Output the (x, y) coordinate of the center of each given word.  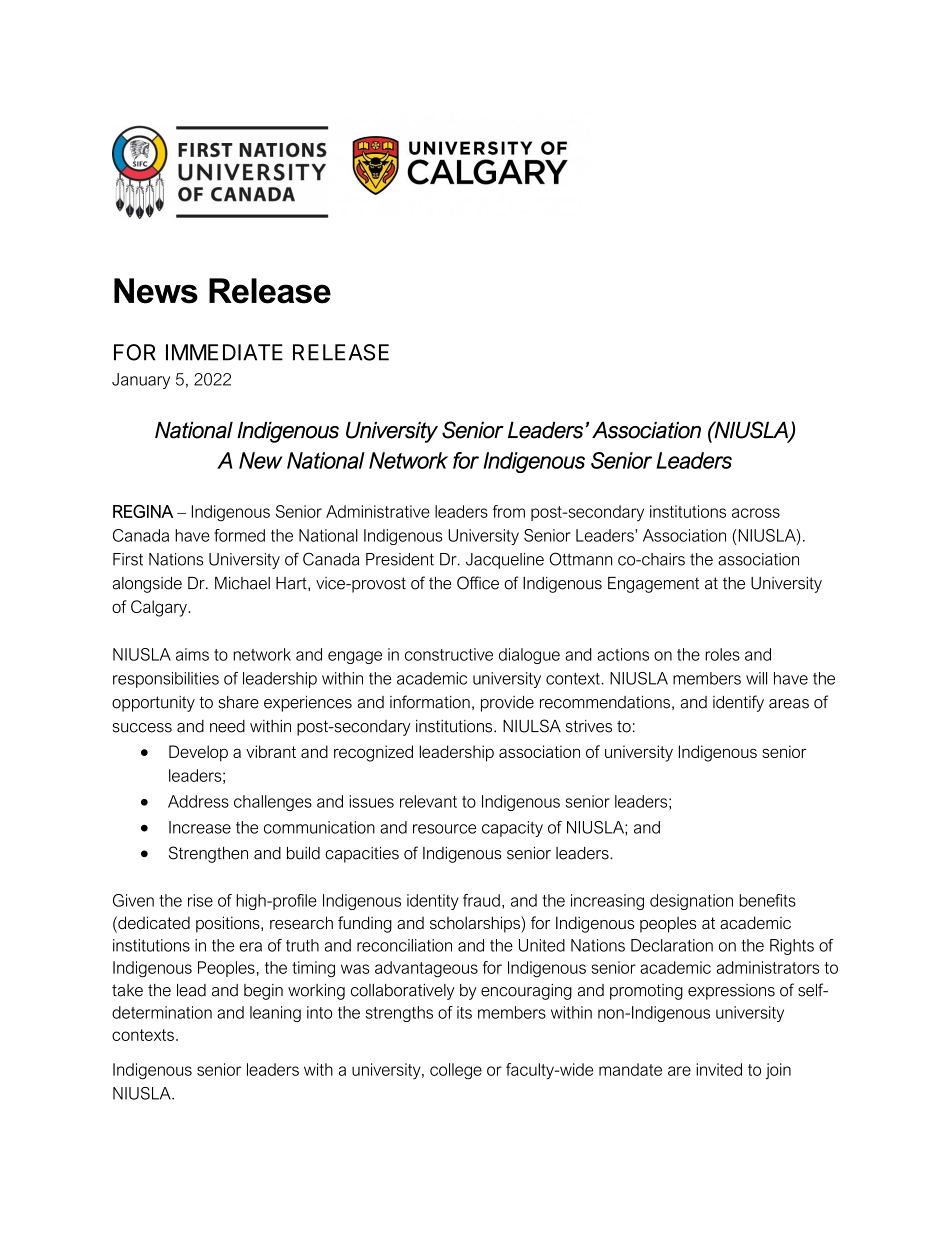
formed (239, 535)
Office (478, 583)
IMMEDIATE (224, 352)
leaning (275, 1014)
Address (198, 801)
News (156, 291)
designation (691, 902)
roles (722, 654)
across (756, 513)
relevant (428, 801)
